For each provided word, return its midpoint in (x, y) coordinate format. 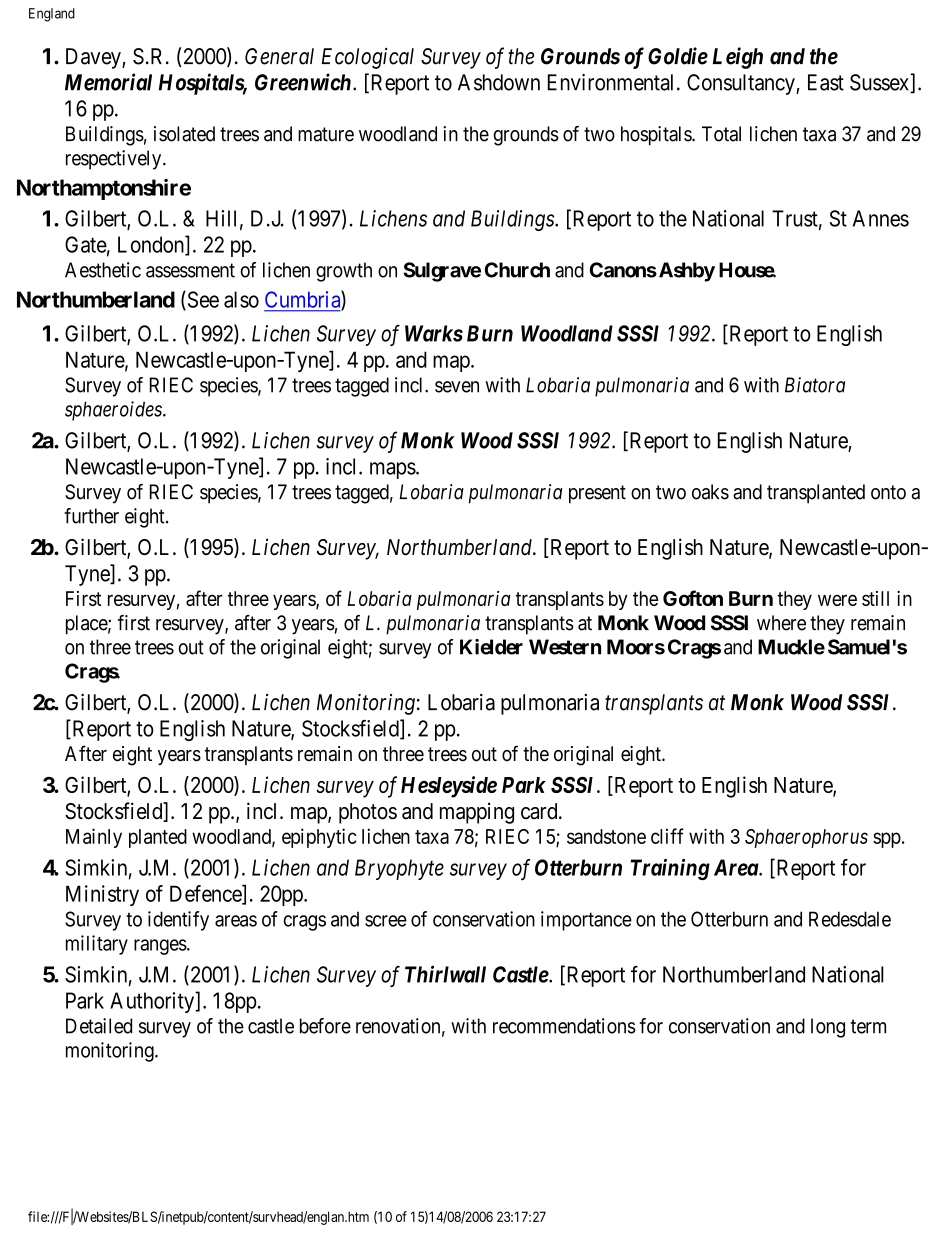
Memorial (108, 82)
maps (393, 470)
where (781, 623)
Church (517, 270)
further (91, 516)
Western (565, 647)
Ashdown (499, 82)
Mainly (94, 838)
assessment (190, 270)
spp (887, 840)
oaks (710, 492)
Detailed (99, 1026)
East (826, 82)
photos (368, 813)
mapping (477, 813)
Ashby (685, 272)
